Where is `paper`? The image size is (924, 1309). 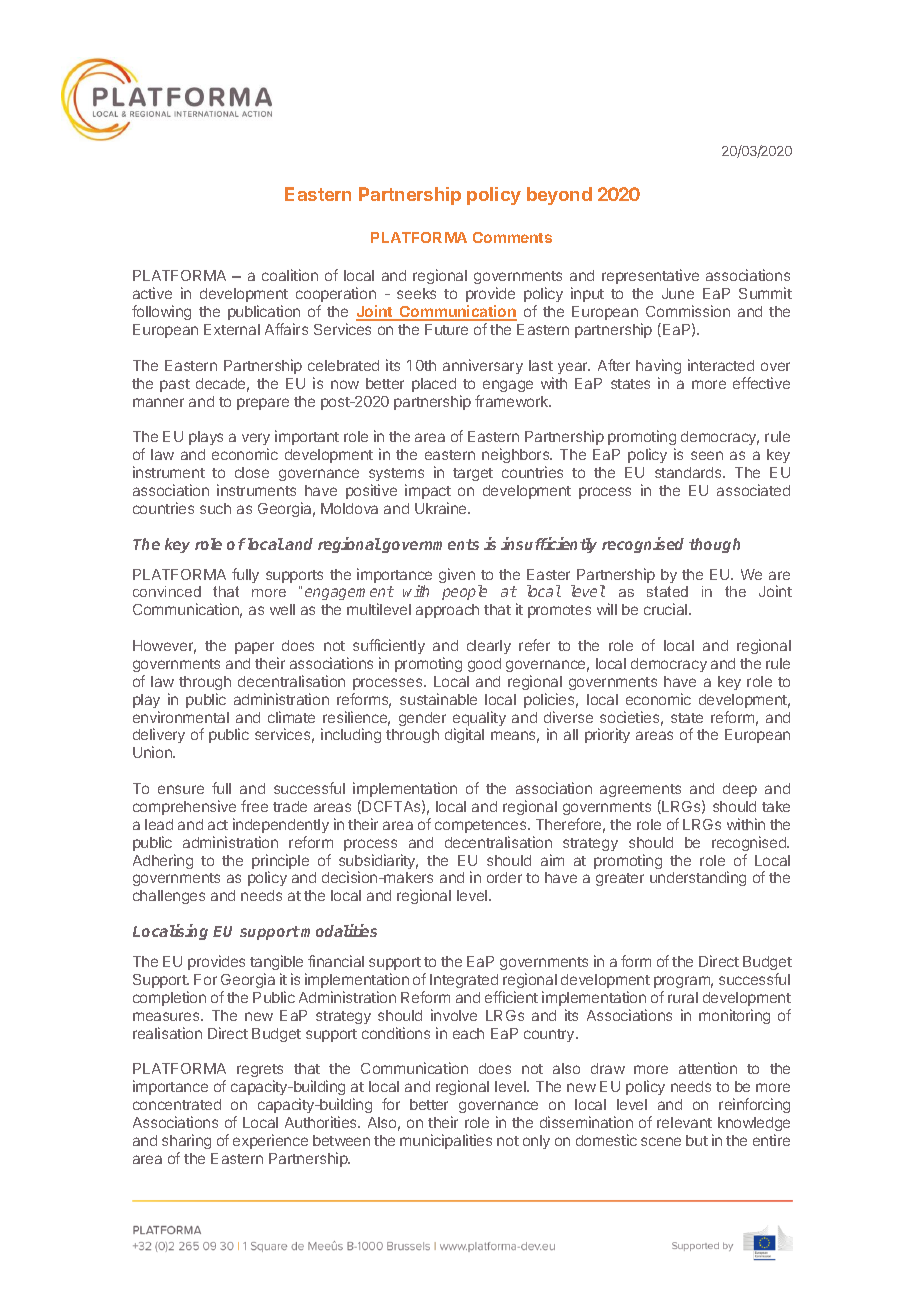 paper is located at coordinates (254, 648).
